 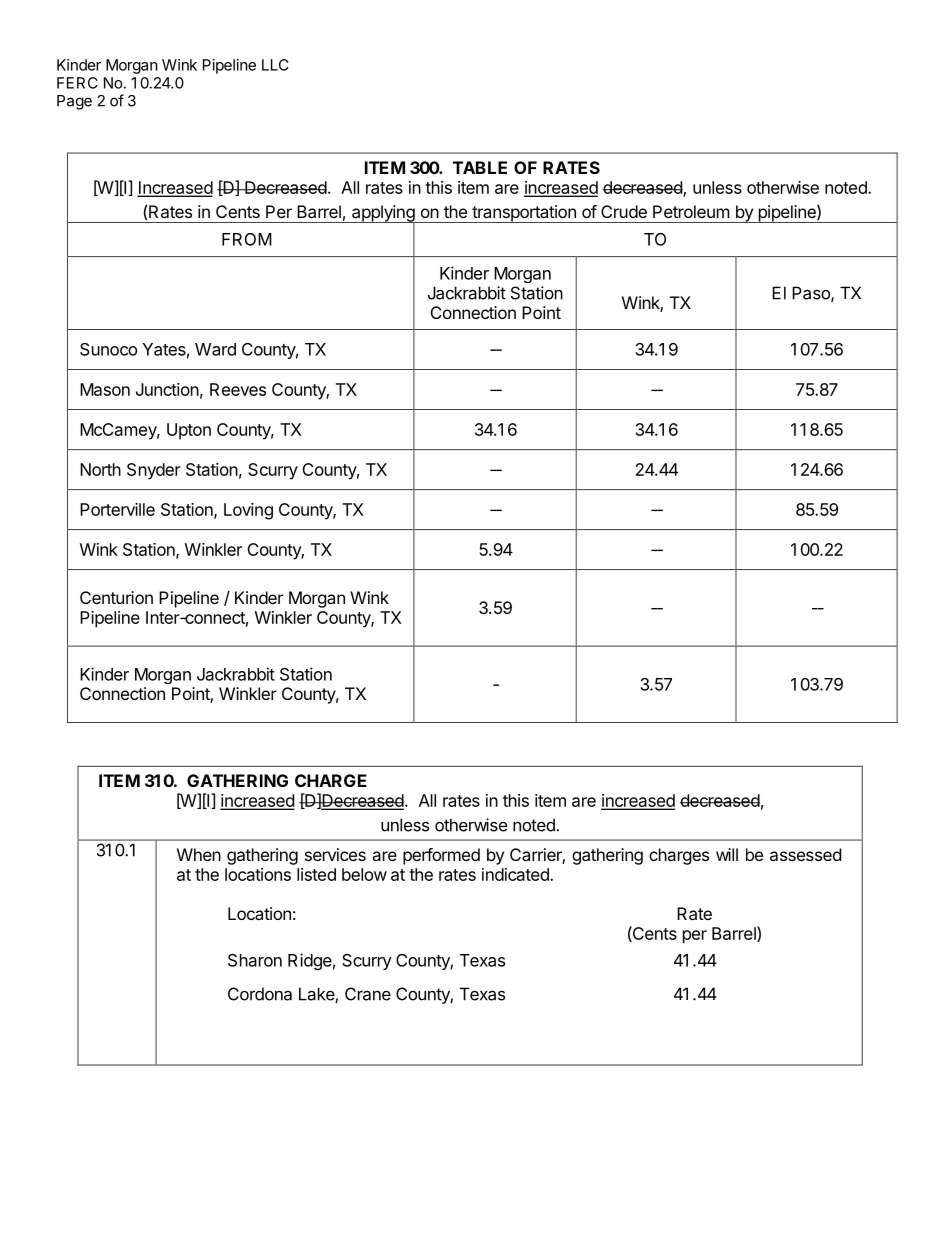 What do you see at coordinates (691, 211) in the screenshot?
I see `Petroleum` at bounding box center [691, 211].
